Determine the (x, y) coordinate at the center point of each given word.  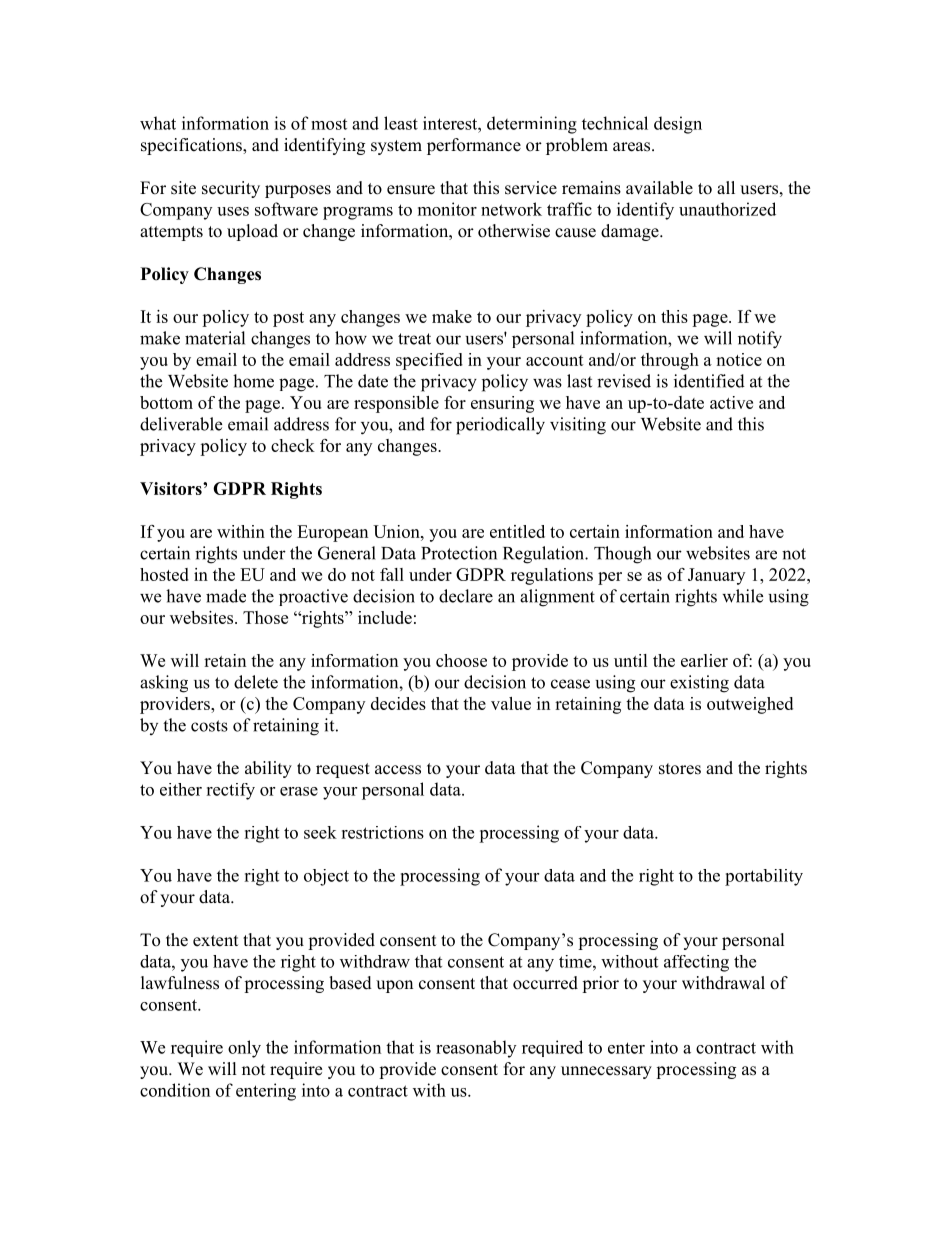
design (678, 125)
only (244, 1049)
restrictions (382, 832)
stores (680, 769)
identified (709, 381)
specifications (192, 146)
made (226, 596)
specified (429, 361)
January (716, 576)
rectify (230, 791)
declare (466, 596)
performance (474, 146)
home (253, 381)
